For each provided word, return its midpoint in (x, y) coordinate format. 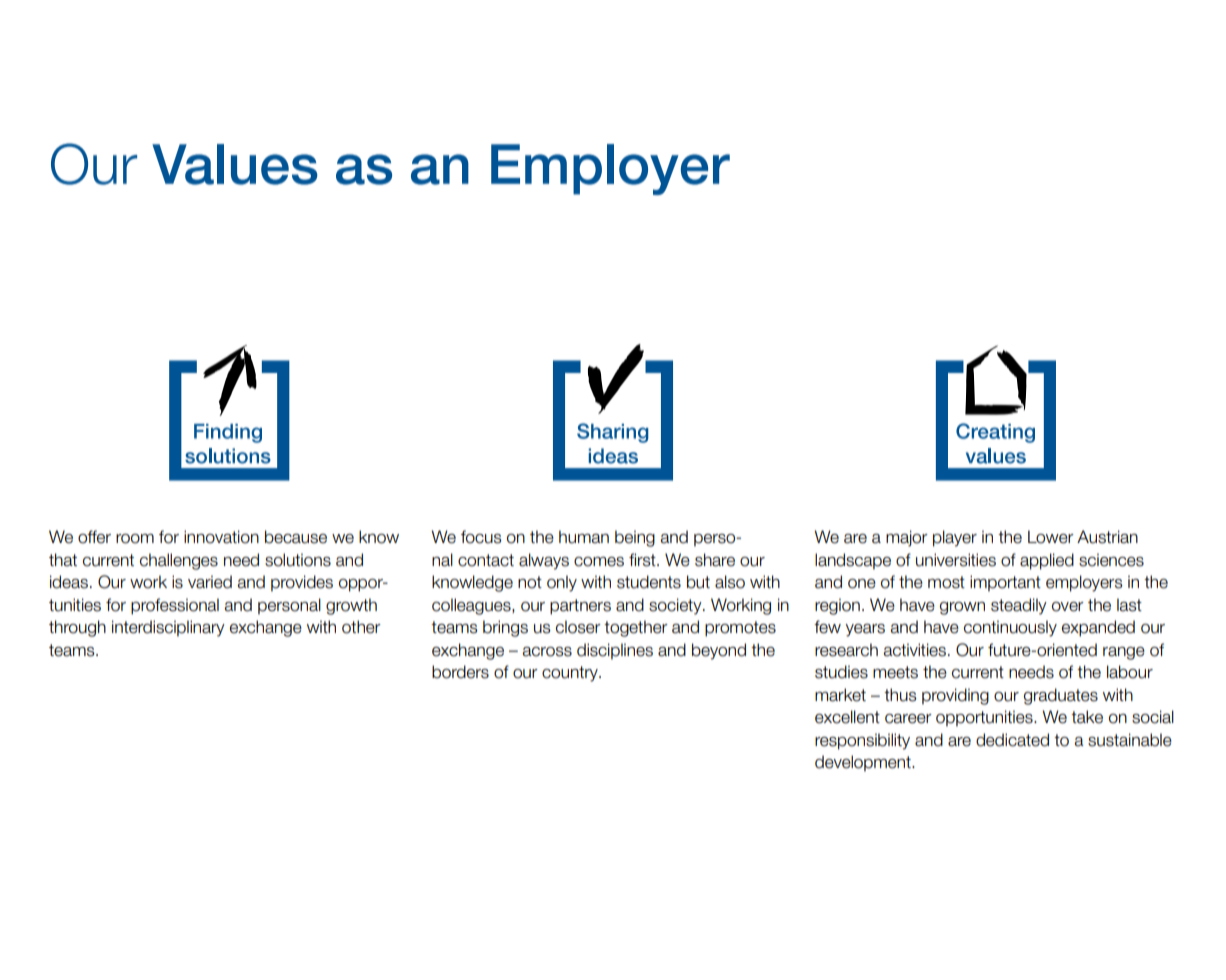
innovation (221, 537)
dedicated (1012, 740)
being (635, 538)
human (584, 537)
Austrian (1107, 537)
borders (460, 672)
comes (599, 562)
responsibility (862, 741)
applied (1047, 561)
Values (235, 164)
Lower (1051, 537)
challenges (179, 561)
